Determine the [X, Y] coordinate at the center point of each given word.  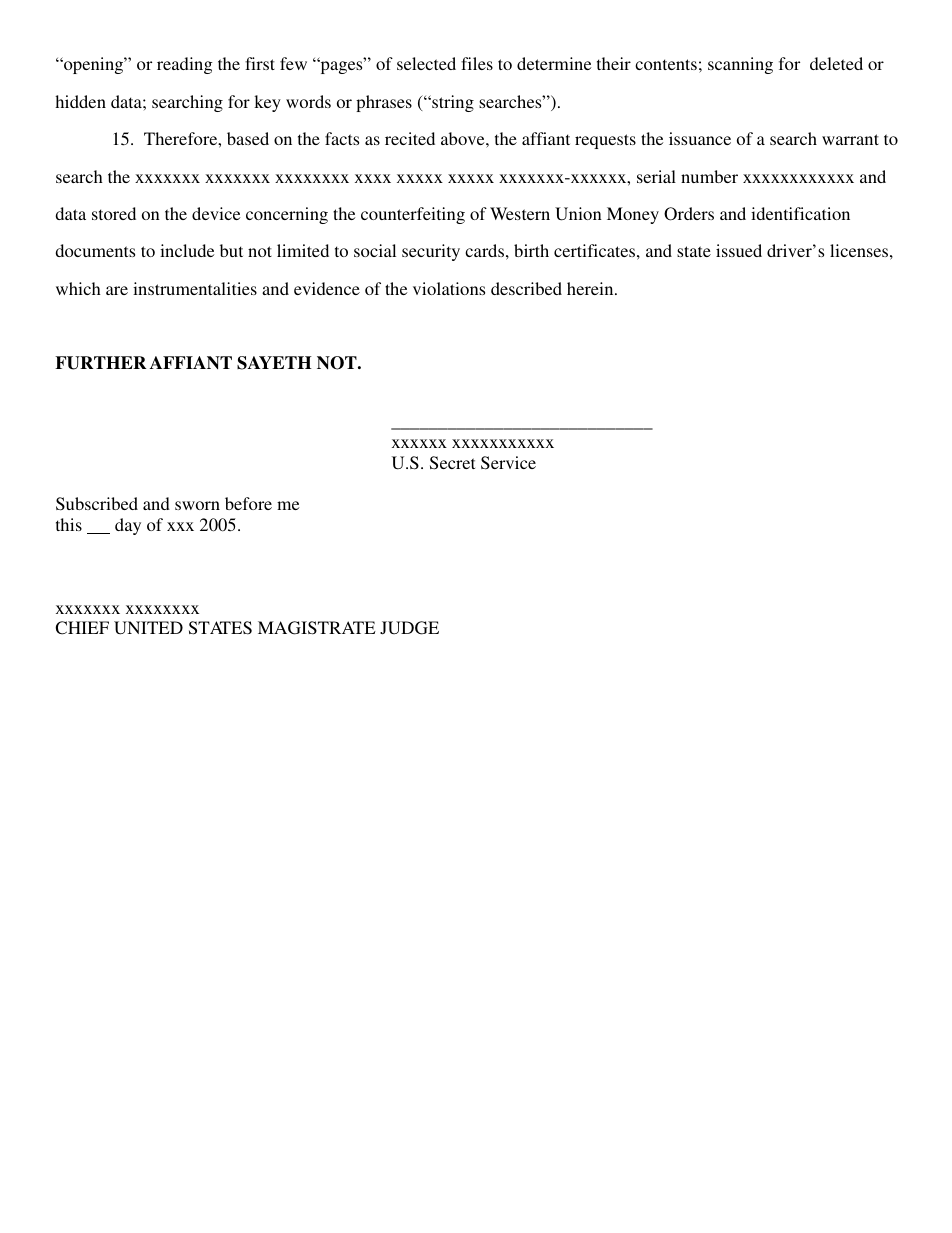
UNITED [148, 628]
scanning [740, 65]
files [477, 63]
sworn [197, 505]
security [431, 252]
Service [508, 463]
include [187, 250]
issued [739, 250]
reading [185, 65]
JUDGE [409, 628]
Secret [452, 463]
